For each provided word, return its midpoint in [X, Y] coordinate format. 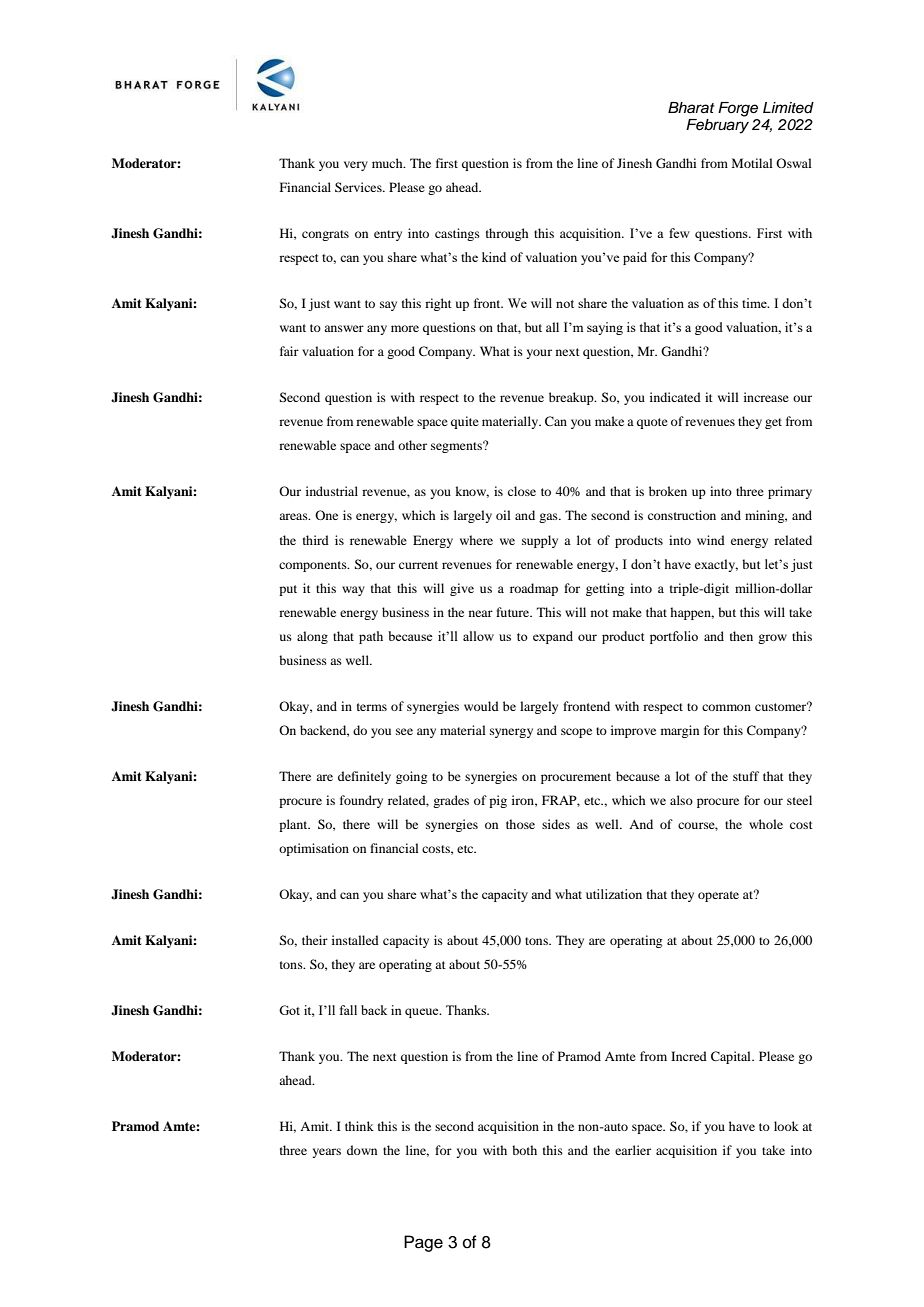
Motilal [752, 163]
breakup [572, 398]
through [507, 234]
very [356, 166]
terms [372, 707]
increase [766, 397]
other [412, 445]
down [362, 1150]
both [524, 1150]
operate [718, 896]
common [726, 707]
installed [355, 940]
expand [553, 637]
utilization [614, 894]
